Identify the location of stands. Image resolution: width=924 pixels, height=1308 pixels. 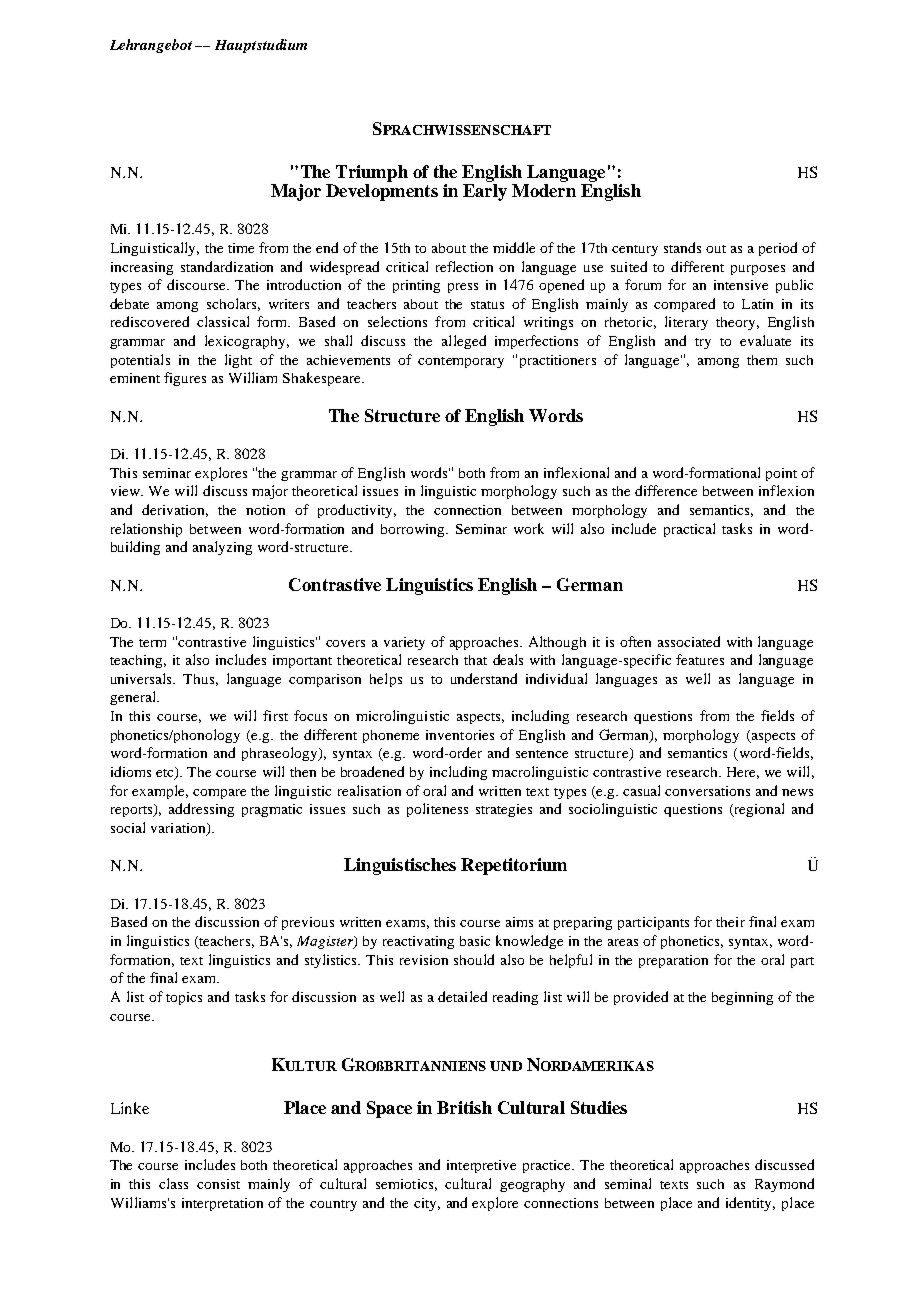
(682, 247).
